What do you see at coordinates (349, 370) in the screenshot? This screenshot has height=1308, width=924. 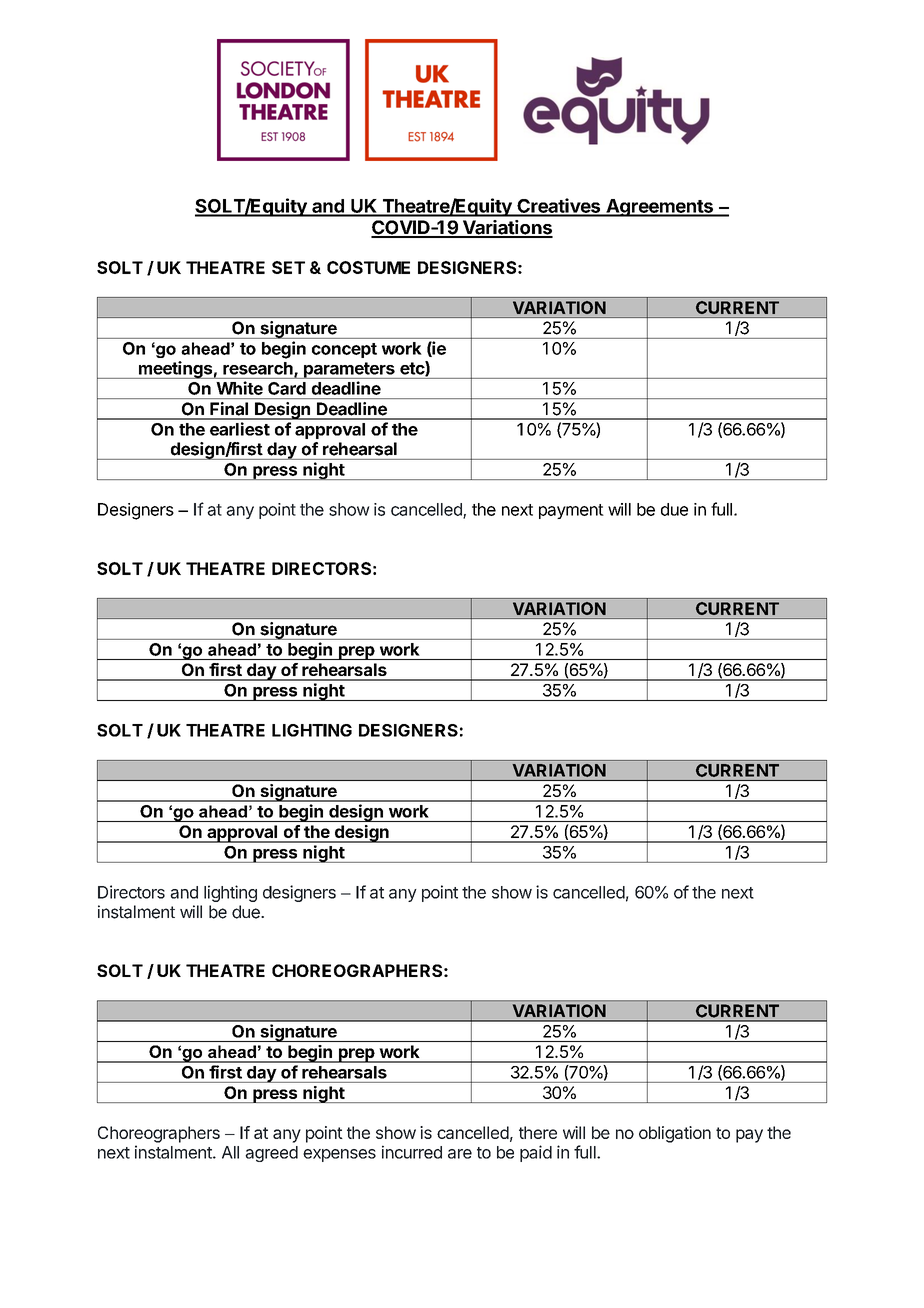 I see `parameters` at bounding box center [349, 370].
